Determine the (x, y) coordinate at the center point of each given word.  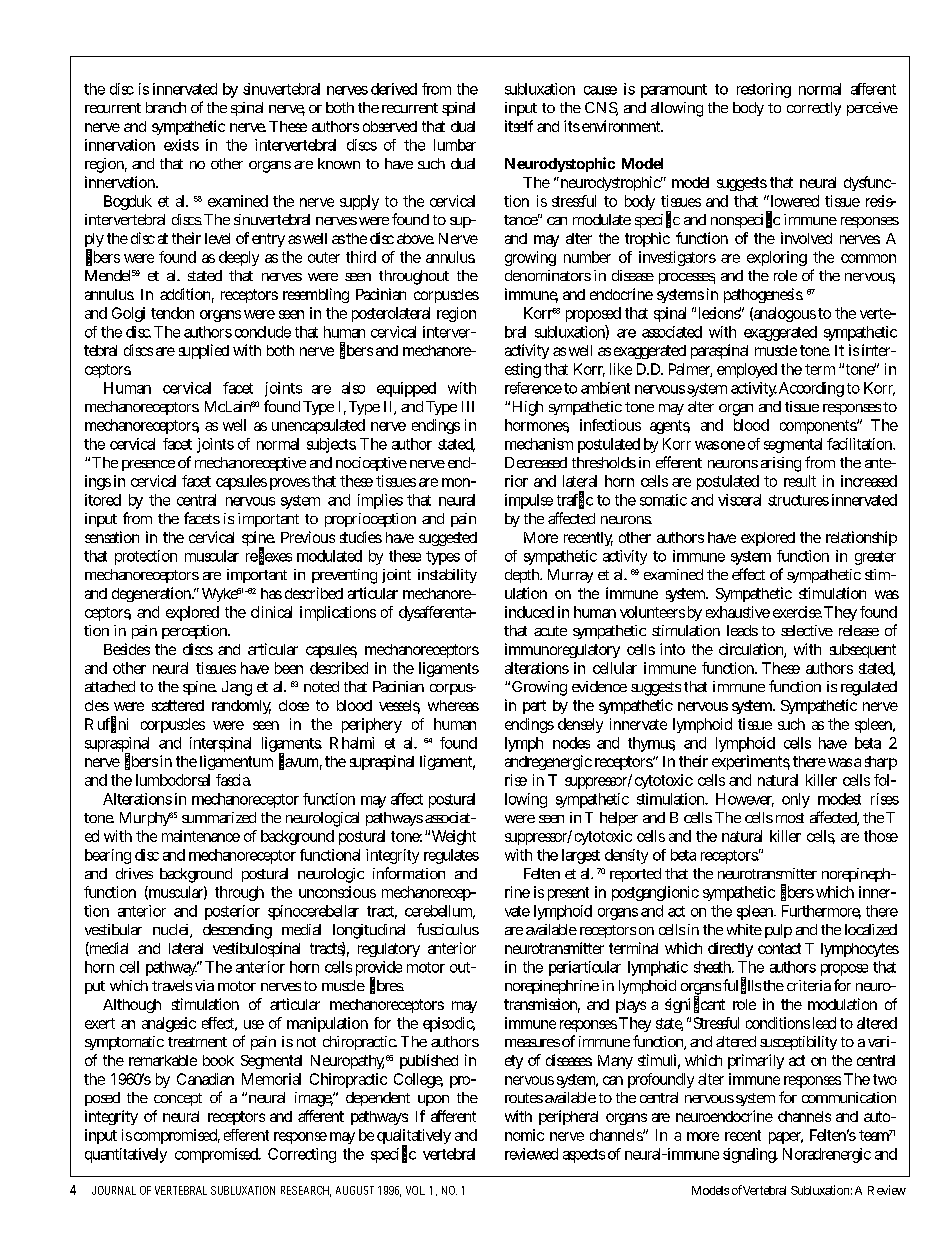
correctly (814, 109)
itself (519, 126)
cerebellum (440, 912)
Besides (127, 649)
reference (533, 388)
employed (747, 370)
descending (237, 931)
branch (166, 107)
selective (807, 630)
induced (529, 612)
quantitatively (126, 1155)
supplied (204, 351)
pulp (778, 931)
